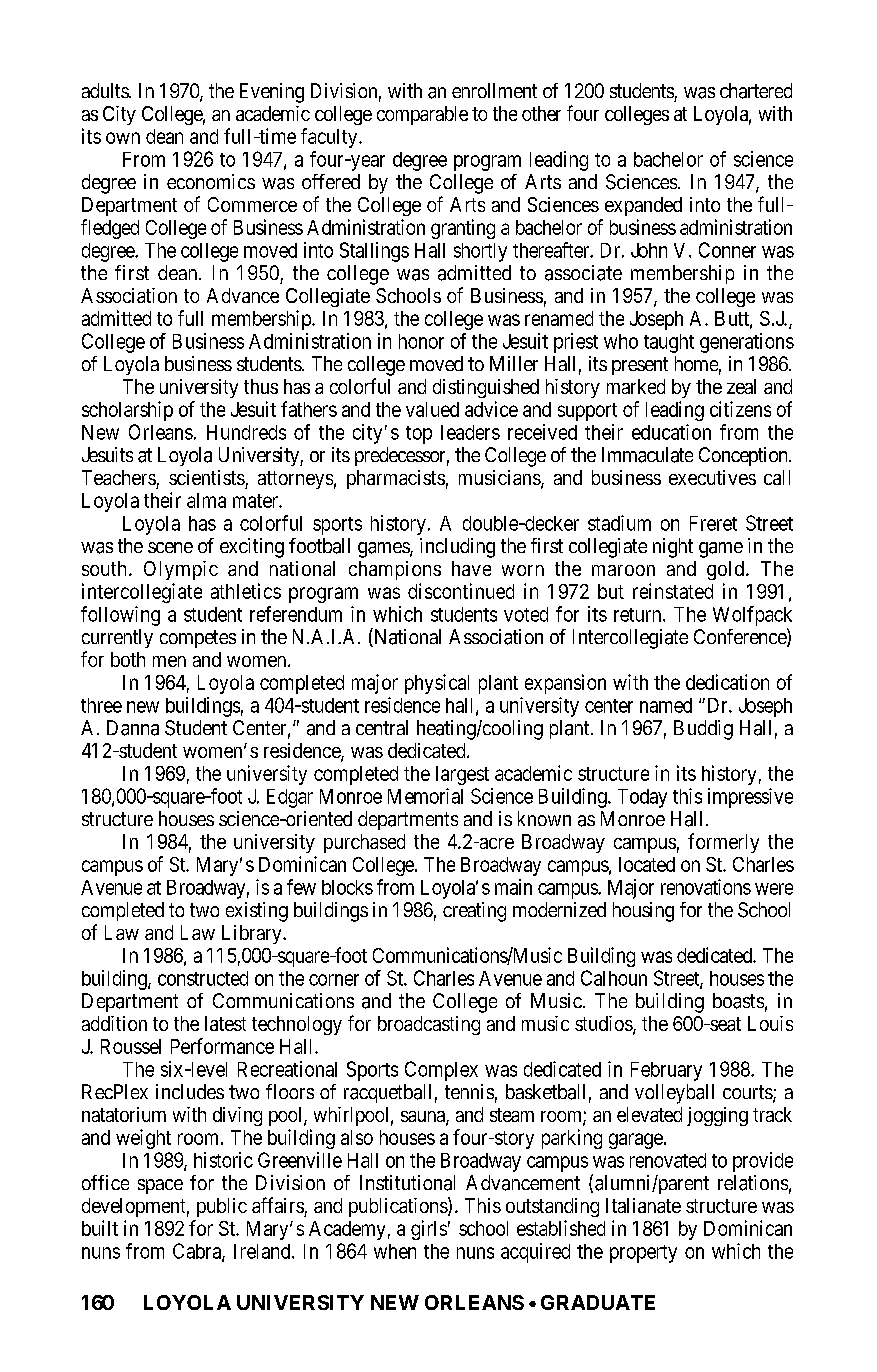  I want to click on chartered, so click(756, 91).
